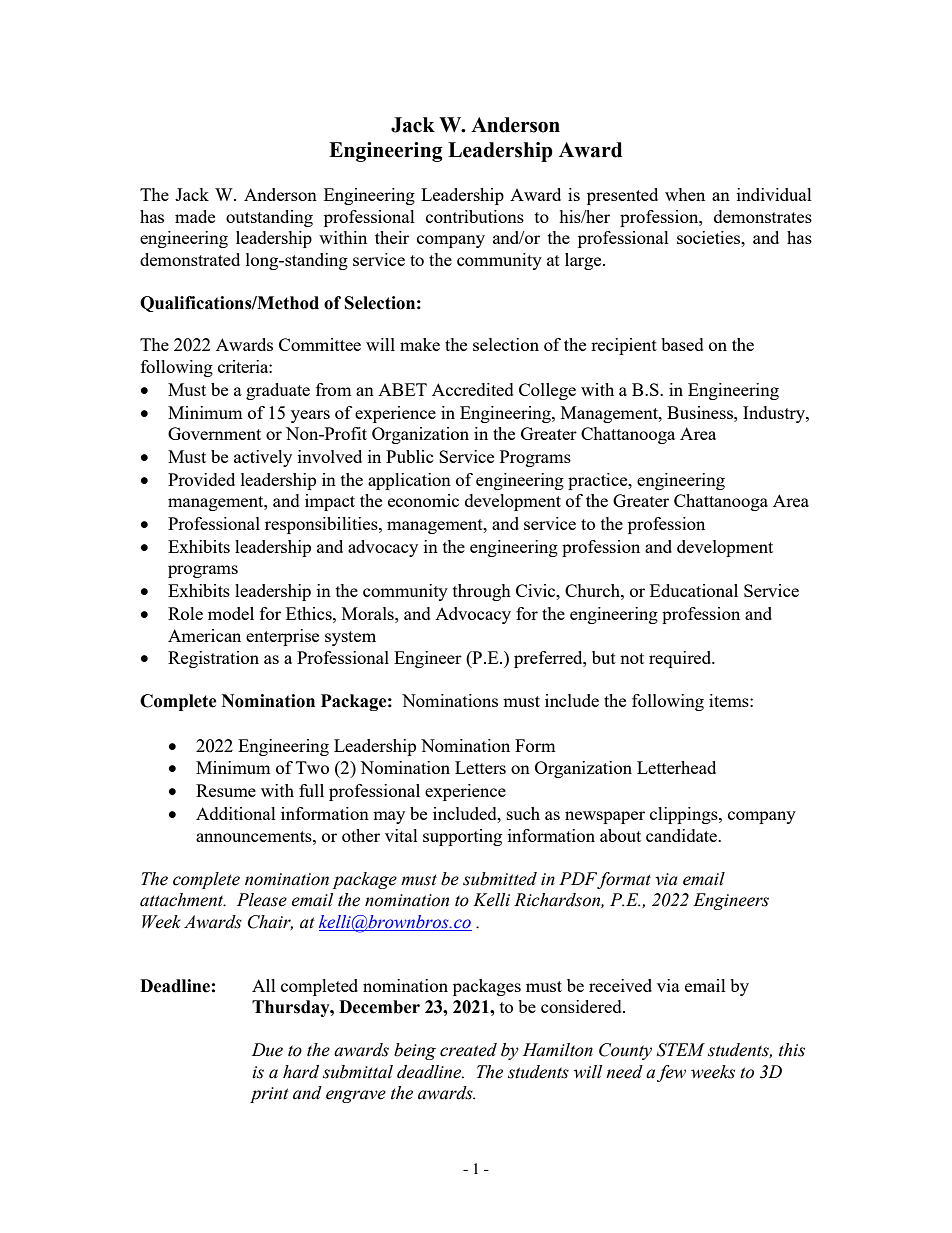  I want to click on Accredited, so click(473, 389).
